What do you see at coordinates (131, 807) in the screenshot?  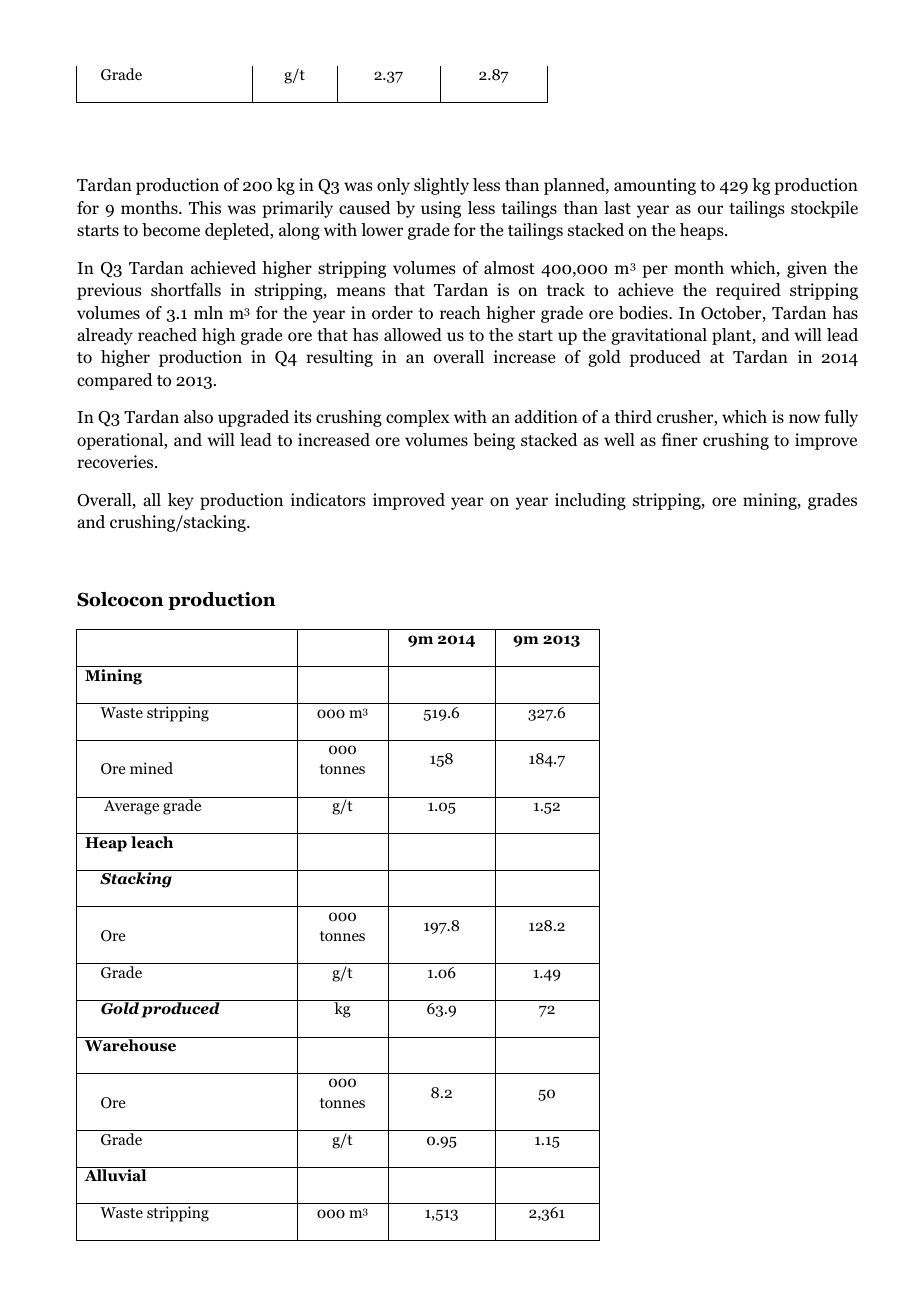 I see `Average` at bounding box center [131, 807].
